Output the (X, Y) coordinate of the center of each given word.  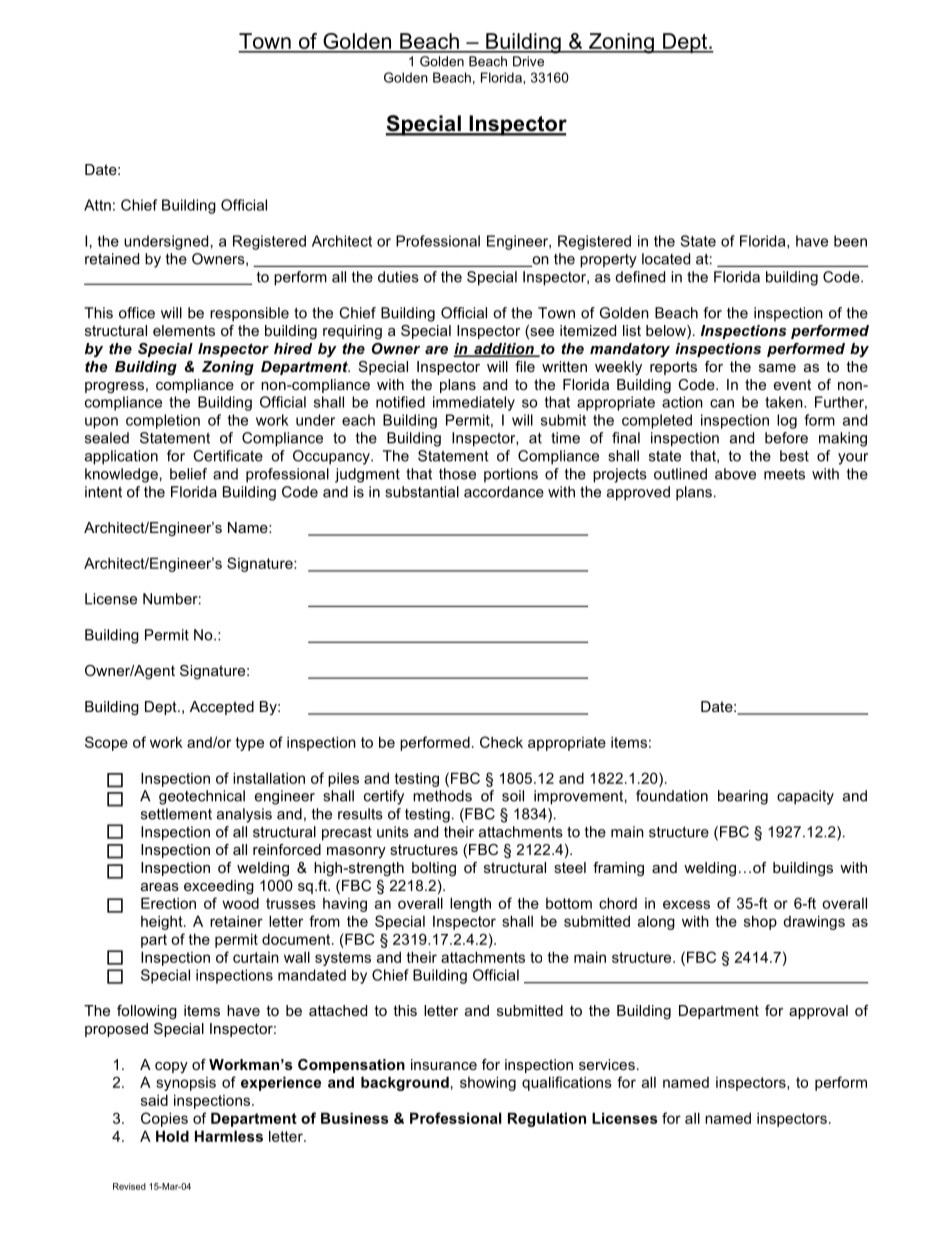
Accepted (222, 708)
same (777, 368)
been (850, 241)
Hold (172, 1136)
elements (184, 330)
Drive (528, 61)
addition (504, 350)
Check (501, 742)
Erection (168, 903)
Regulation (547, 1119)
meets (784, 474)
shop (760, 922)
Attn (97, 205)
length (470, 904)
